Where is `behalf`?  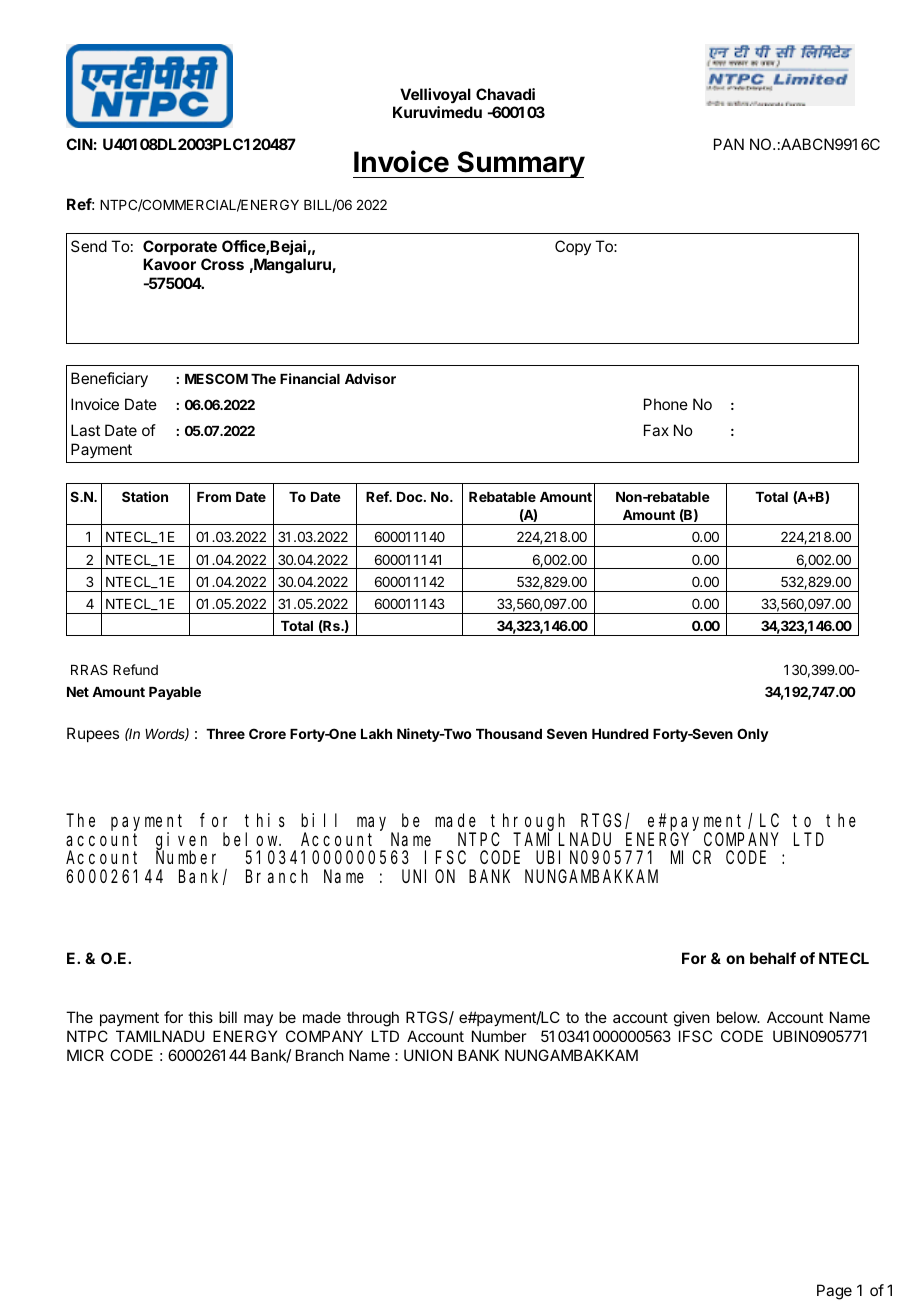
behalf is located at coordinates (773, 958).
